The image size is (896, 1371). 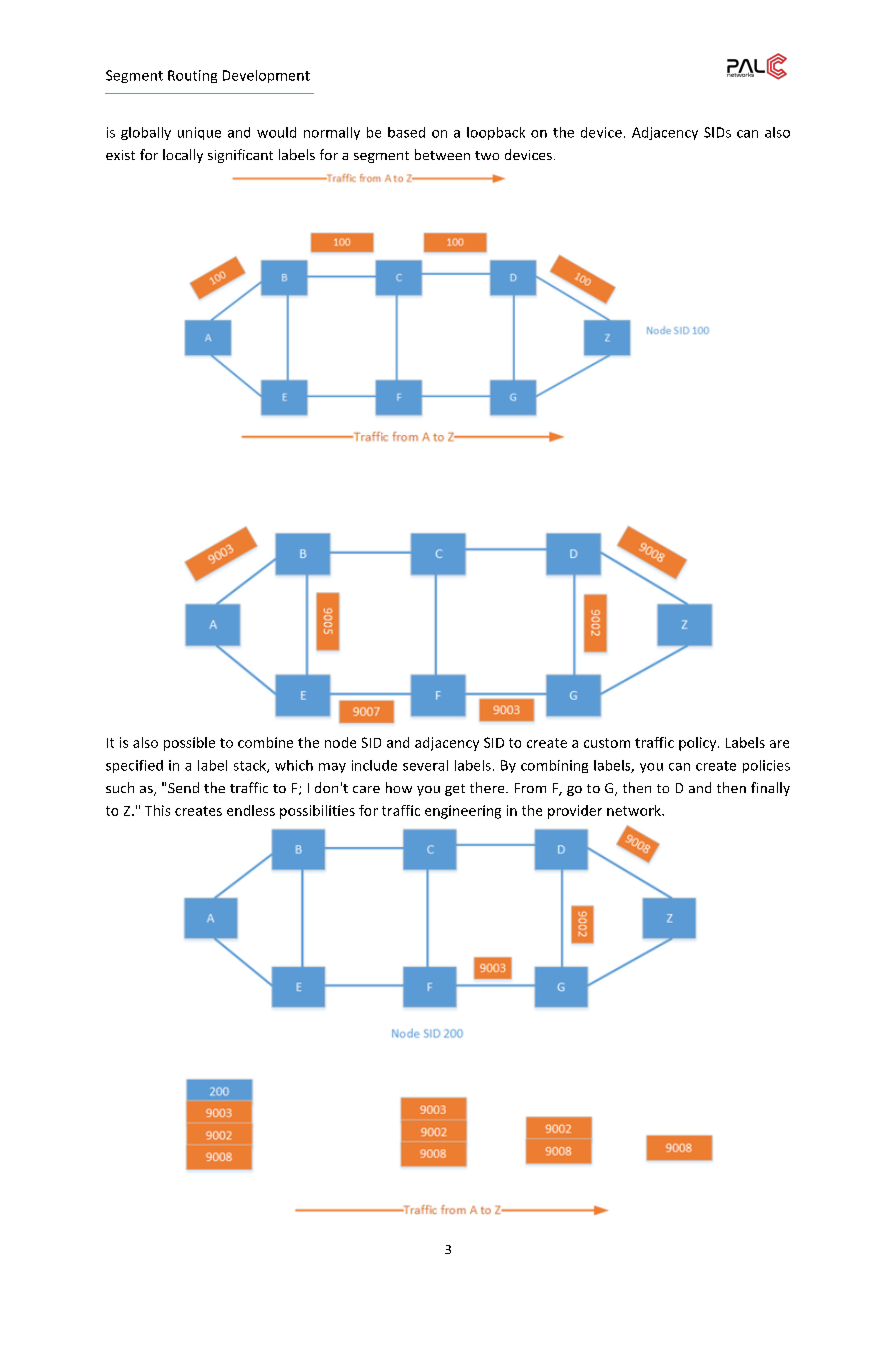 What do you see at coordinates (183, 787) in the screenshot?
I see `Send` at bounding box center [183, 787].
